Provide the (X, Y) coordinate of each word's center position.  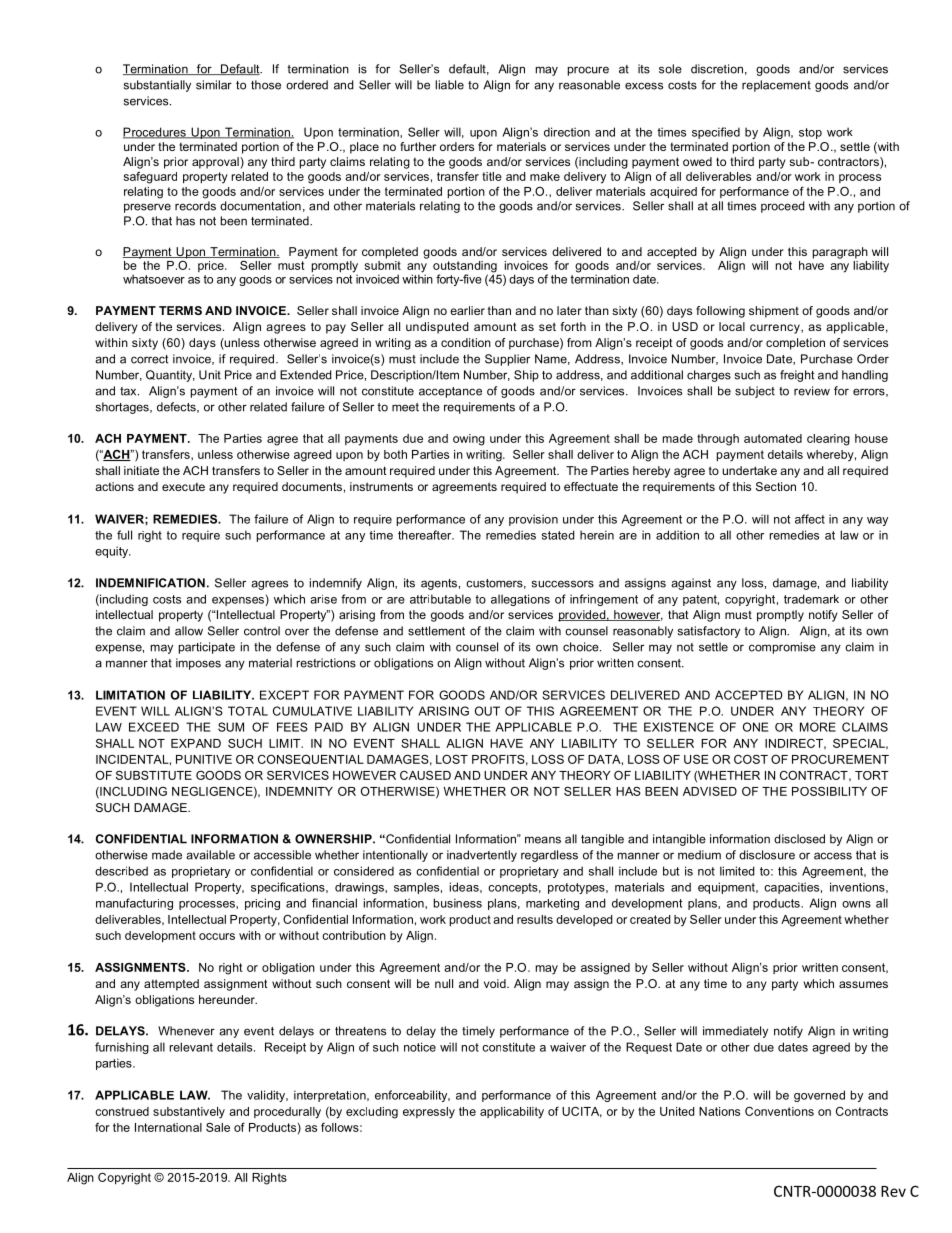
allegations (520, 600)
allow (189, 631)
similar (214, 85)
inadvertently (482, 856)
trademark (811, 599)
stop (810, 133)
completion (795, 344)
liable (449, 85)
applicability (512, 1113)
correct (149, 359)
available (210, 855)
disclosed (799, 839)
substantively (189, 1113)
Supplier (507, 360)
